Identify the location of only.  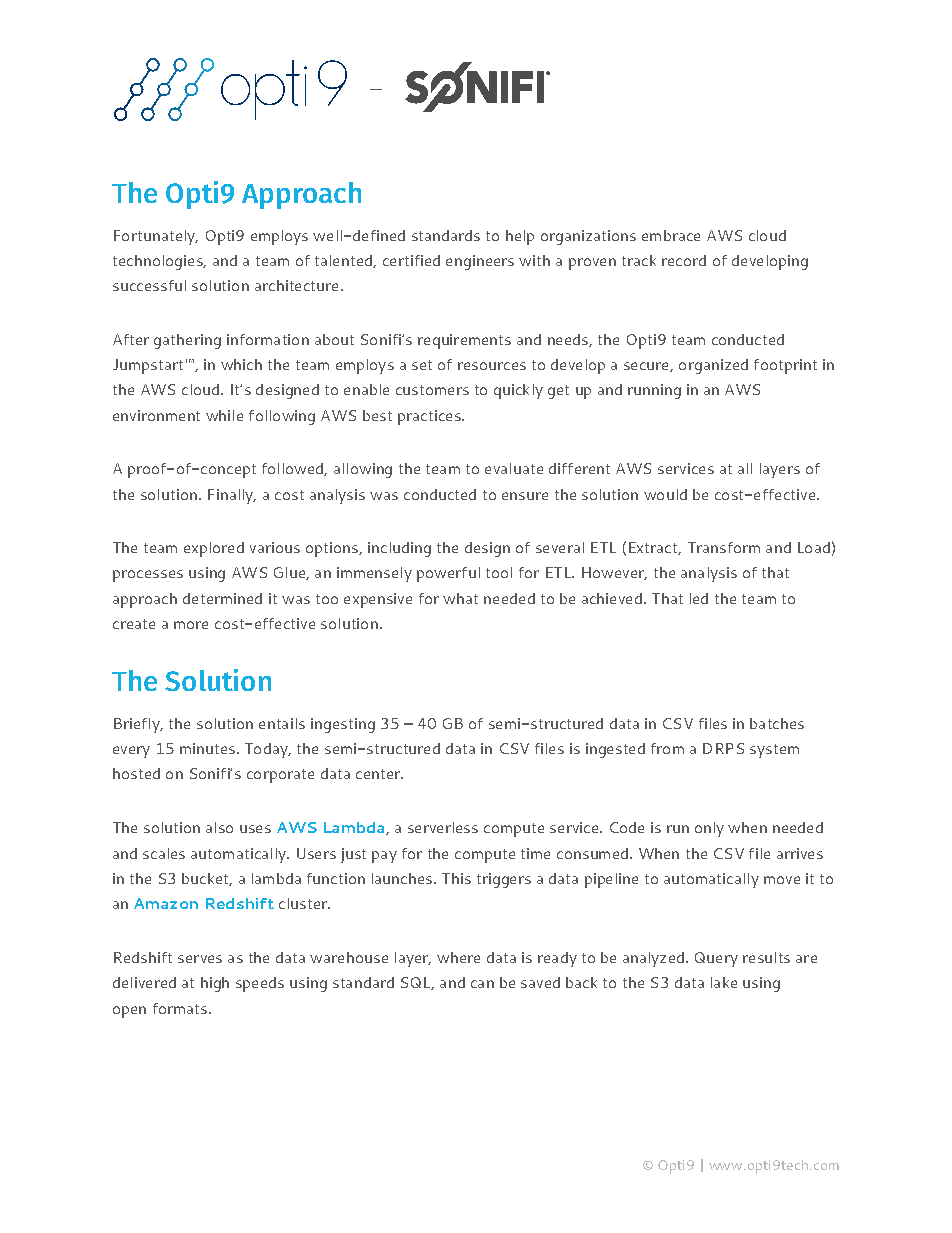
(709, 829).
